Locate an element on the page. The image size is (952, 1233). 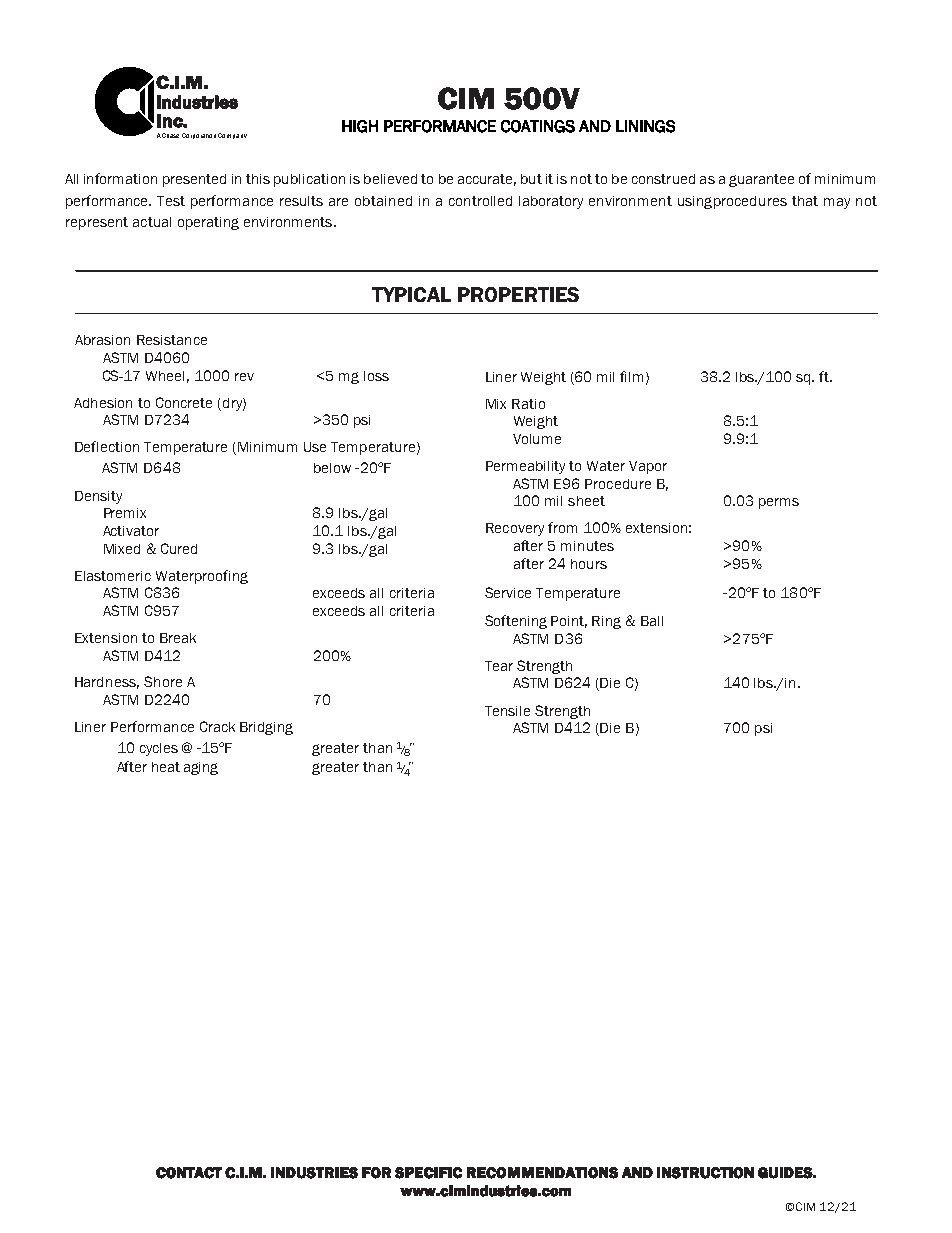
accurate is located at coordinates (487, 180).
